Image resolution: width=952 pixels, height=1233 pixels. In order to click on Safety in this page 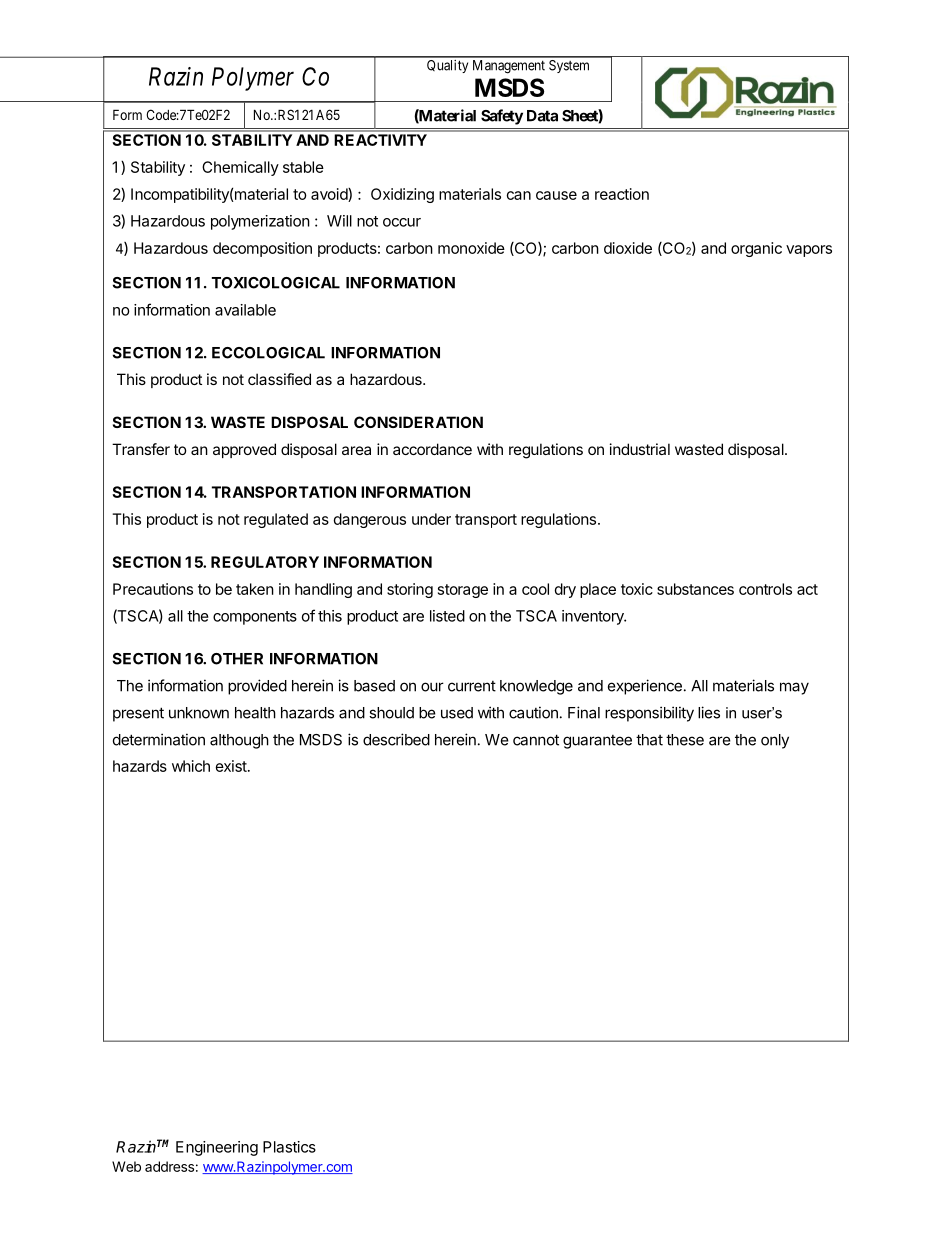, I will do `click(502, 117)`.
